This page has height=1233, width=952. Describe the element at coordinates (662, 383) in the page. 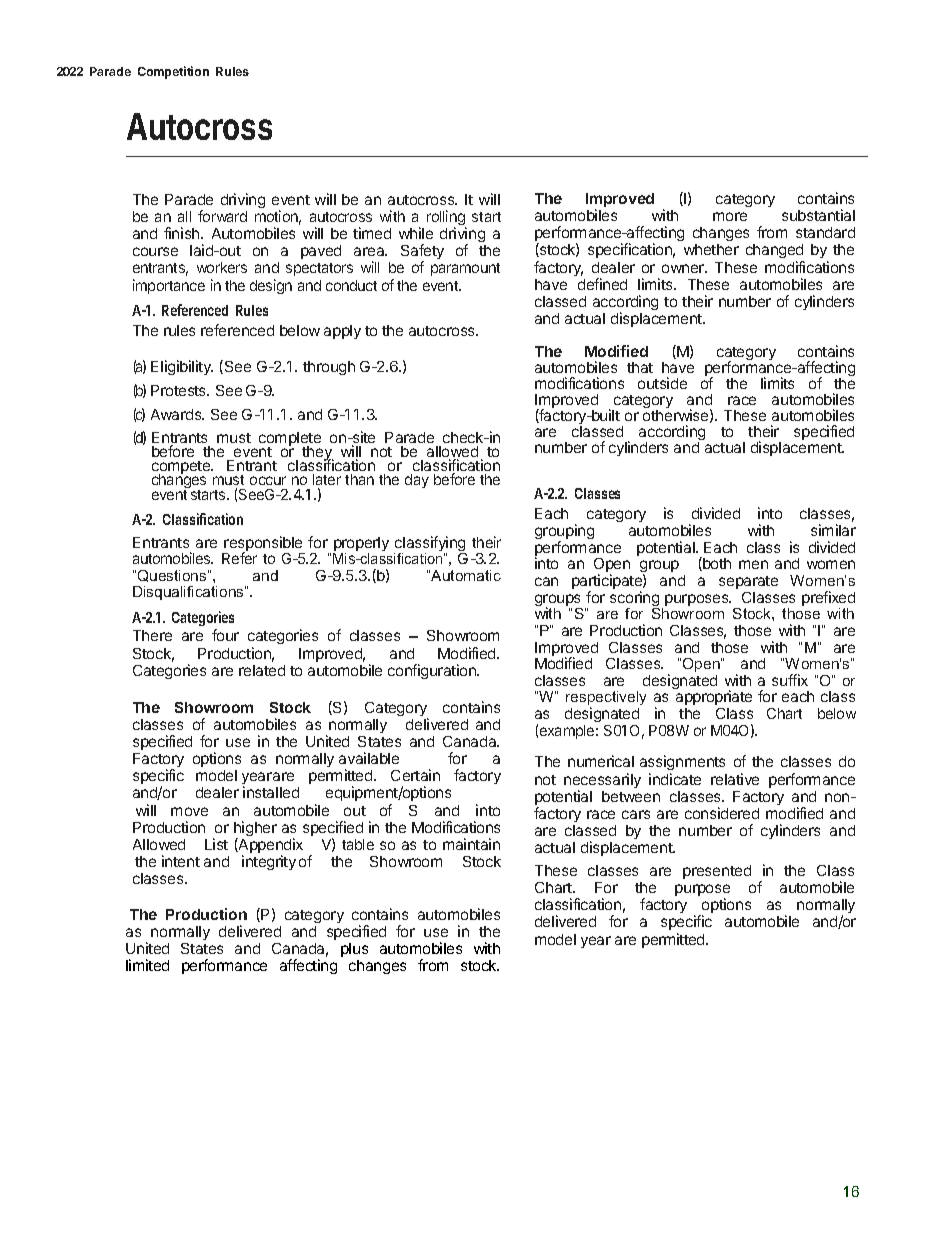

I see `outside` at that location.
